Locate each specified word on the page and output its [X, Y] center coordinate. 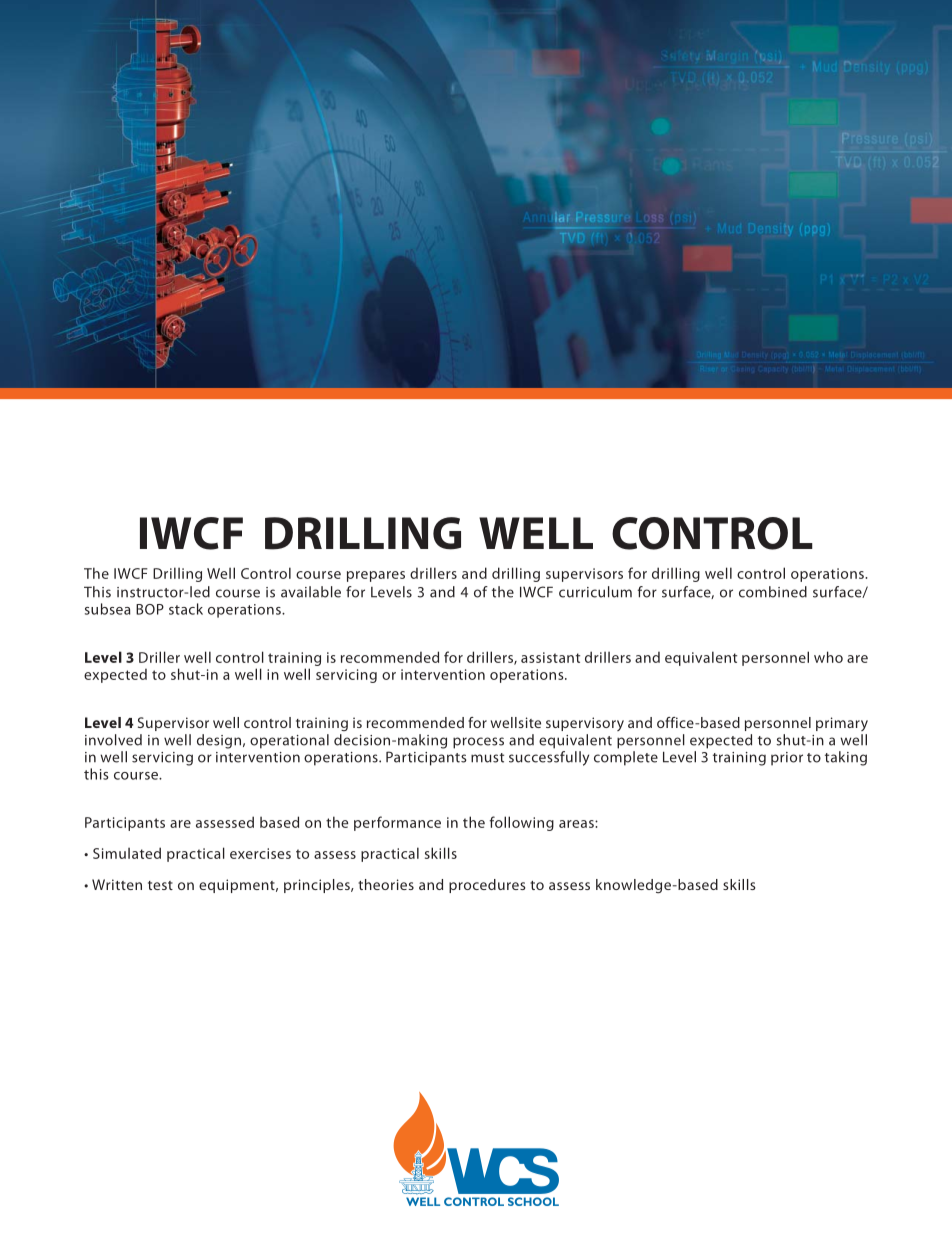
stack [186, 609]
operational [289, 741]
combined [773, 592]
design [219, 741]
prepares [376, 576]
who [828, 657]
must [487, 758]
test [160, 885]
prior [787, 759]
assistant [550, 657]
